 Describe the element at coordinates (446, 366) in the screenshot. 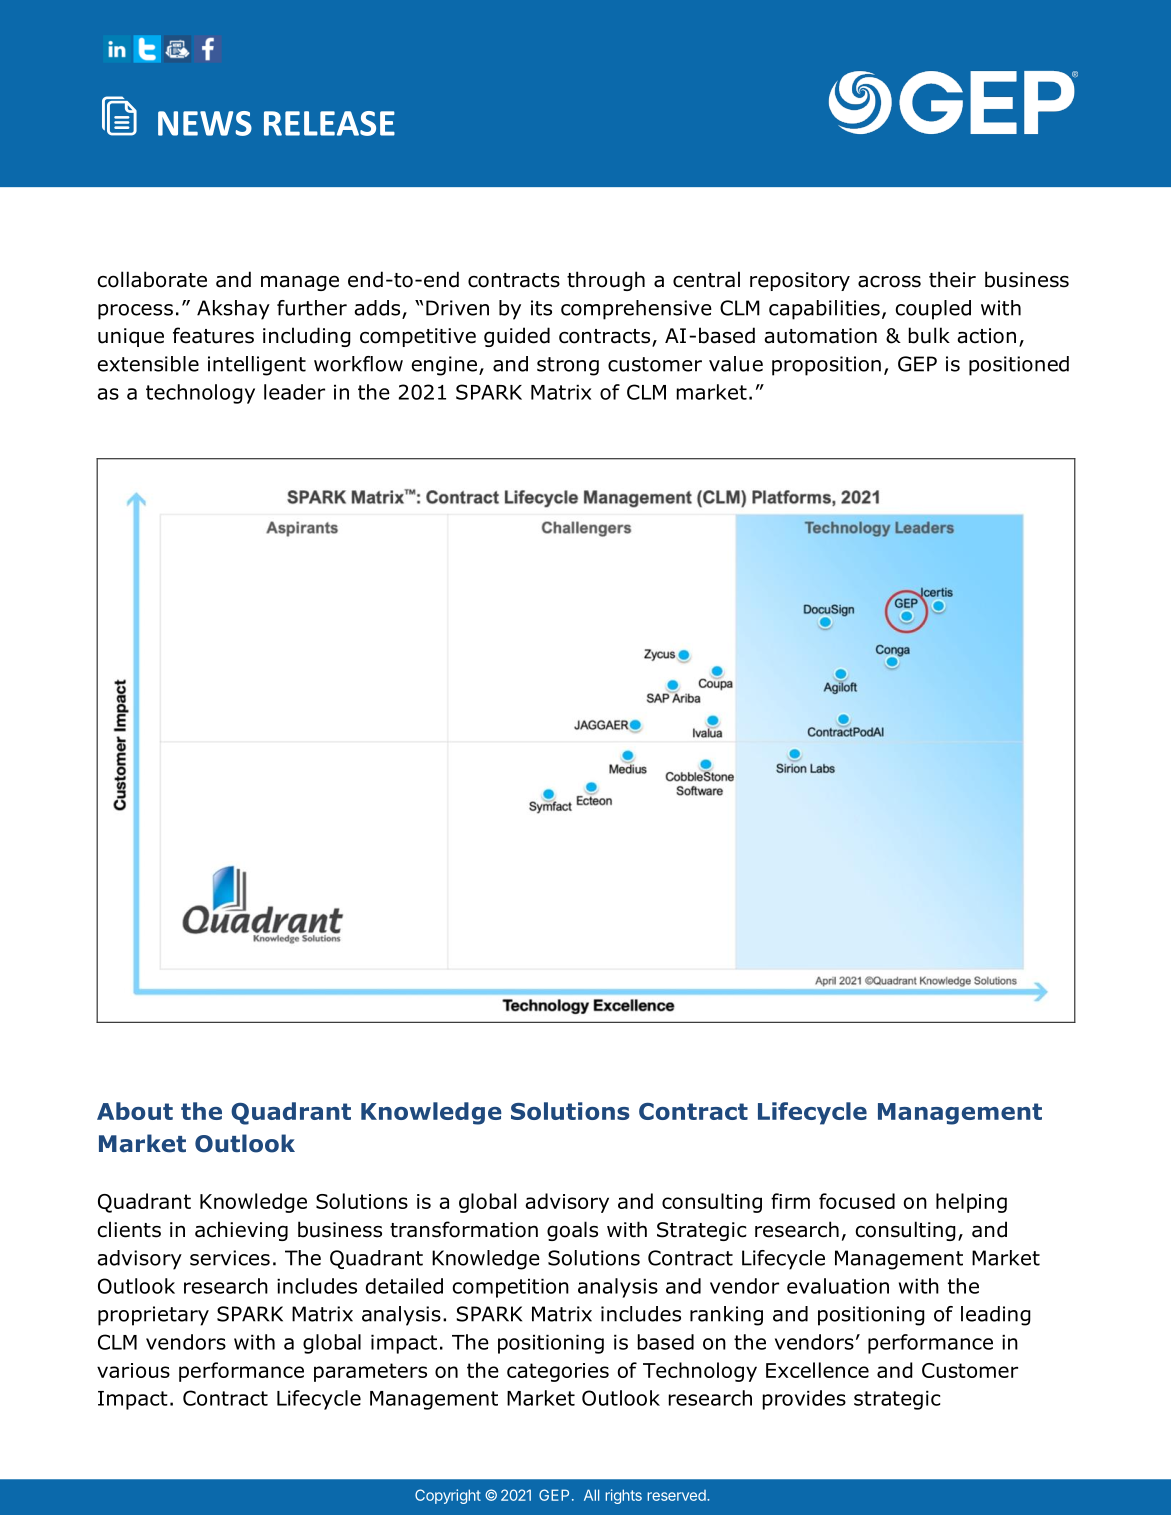

I see `engine` at that location.
